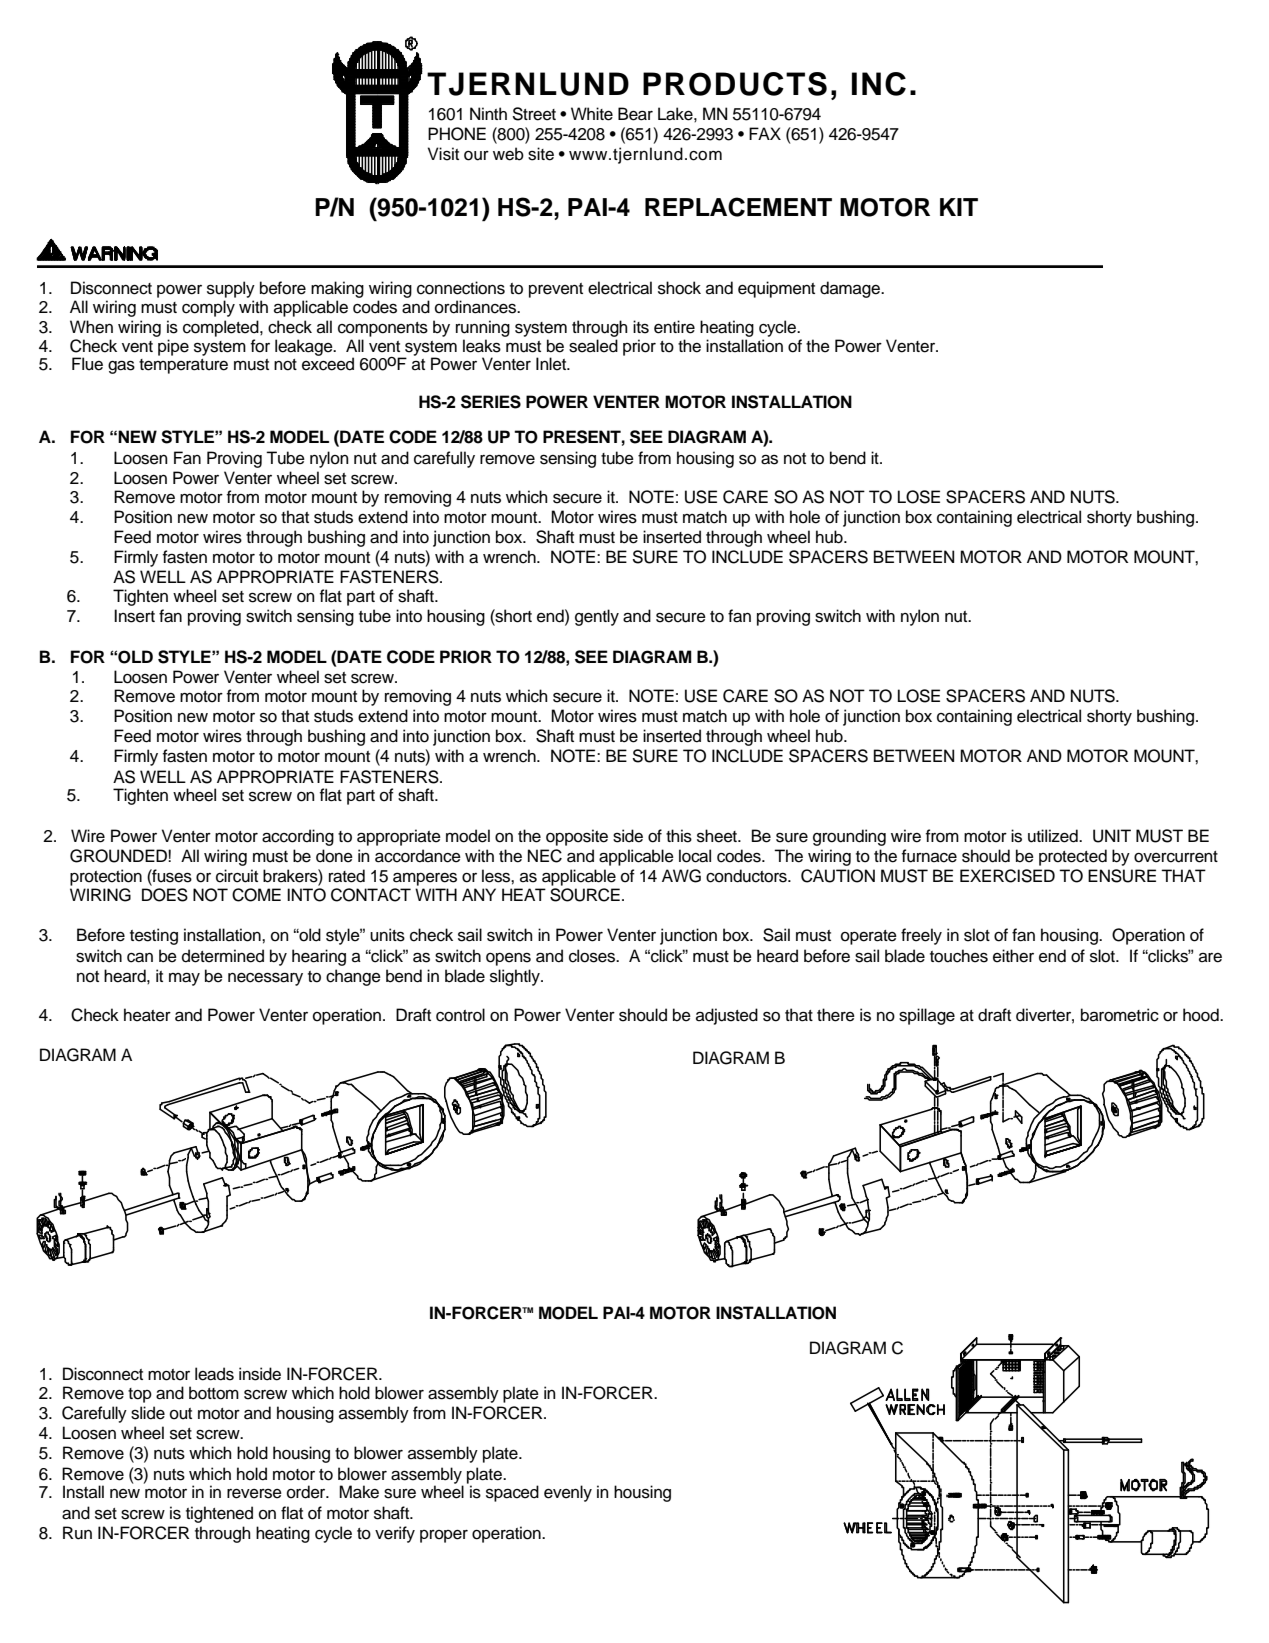  Describe the element at coordinates (443, 154) in the page. I see `Visit` at that location.
